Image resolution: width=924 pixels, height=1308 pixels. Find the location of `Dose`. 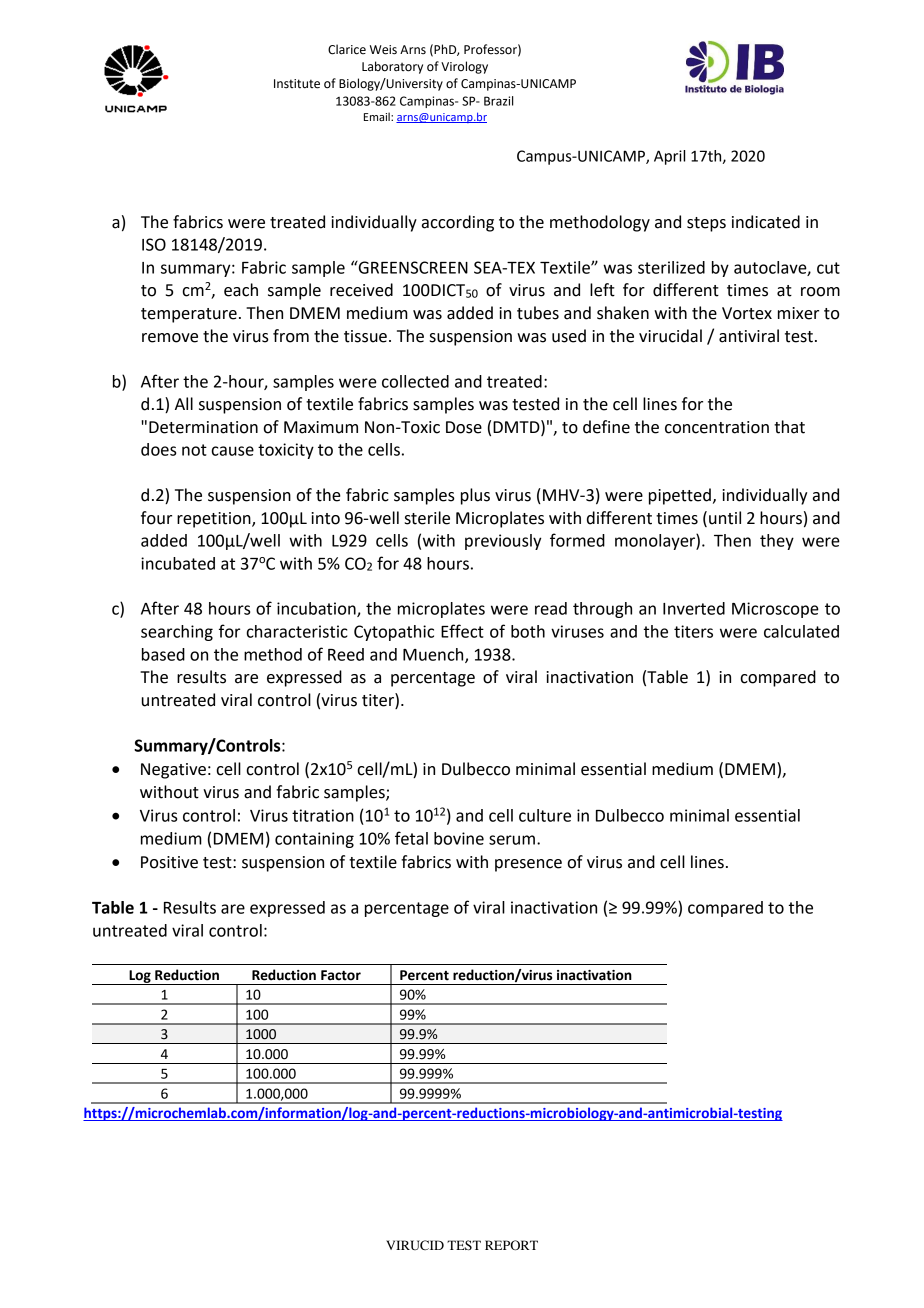

Dose is located at coordinates (464, 427).
